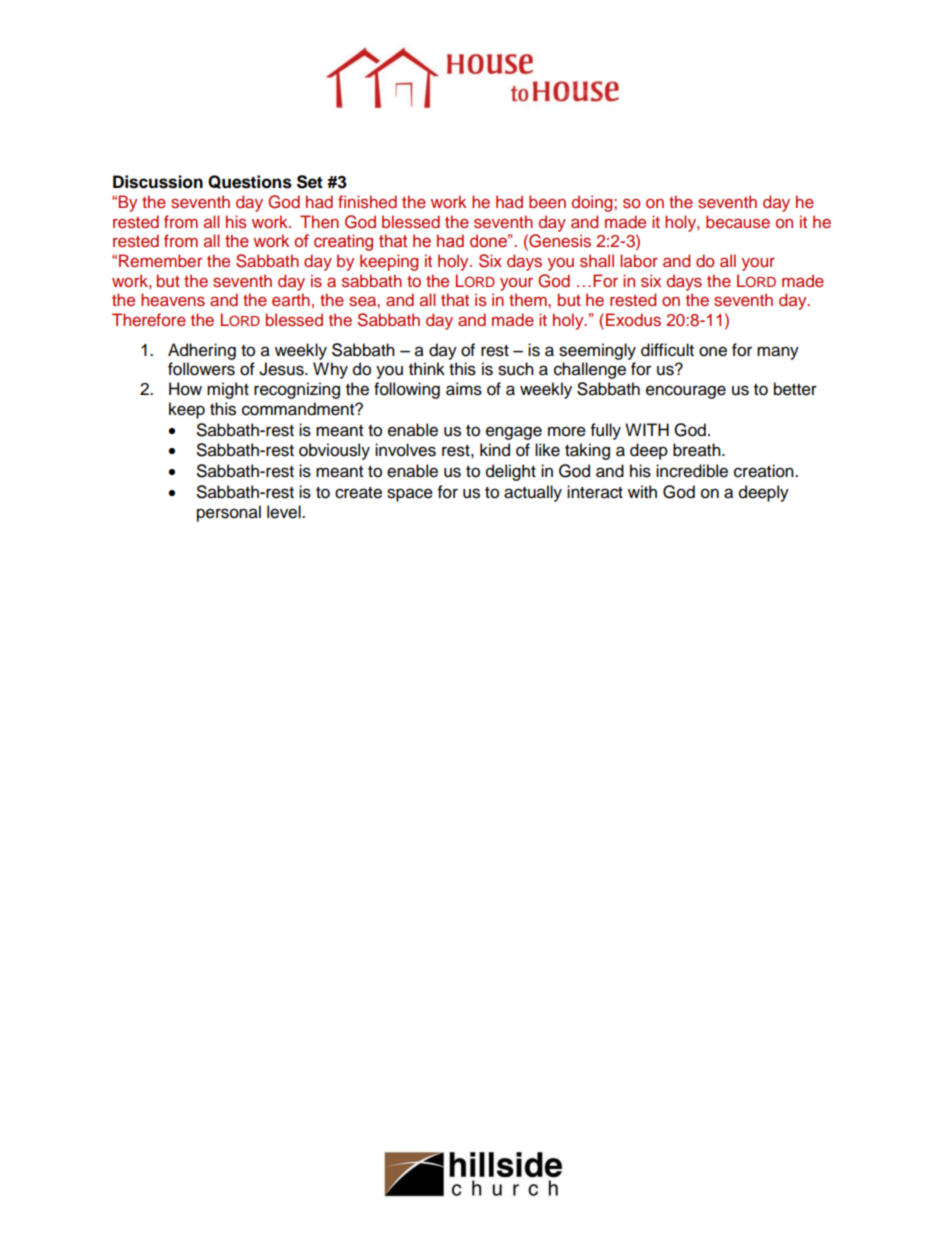 Image resolution: width=952 pixels, height=1233 pixels. Describe the element at coordinates (229, 513) in the page. I see `personal` at that location.
